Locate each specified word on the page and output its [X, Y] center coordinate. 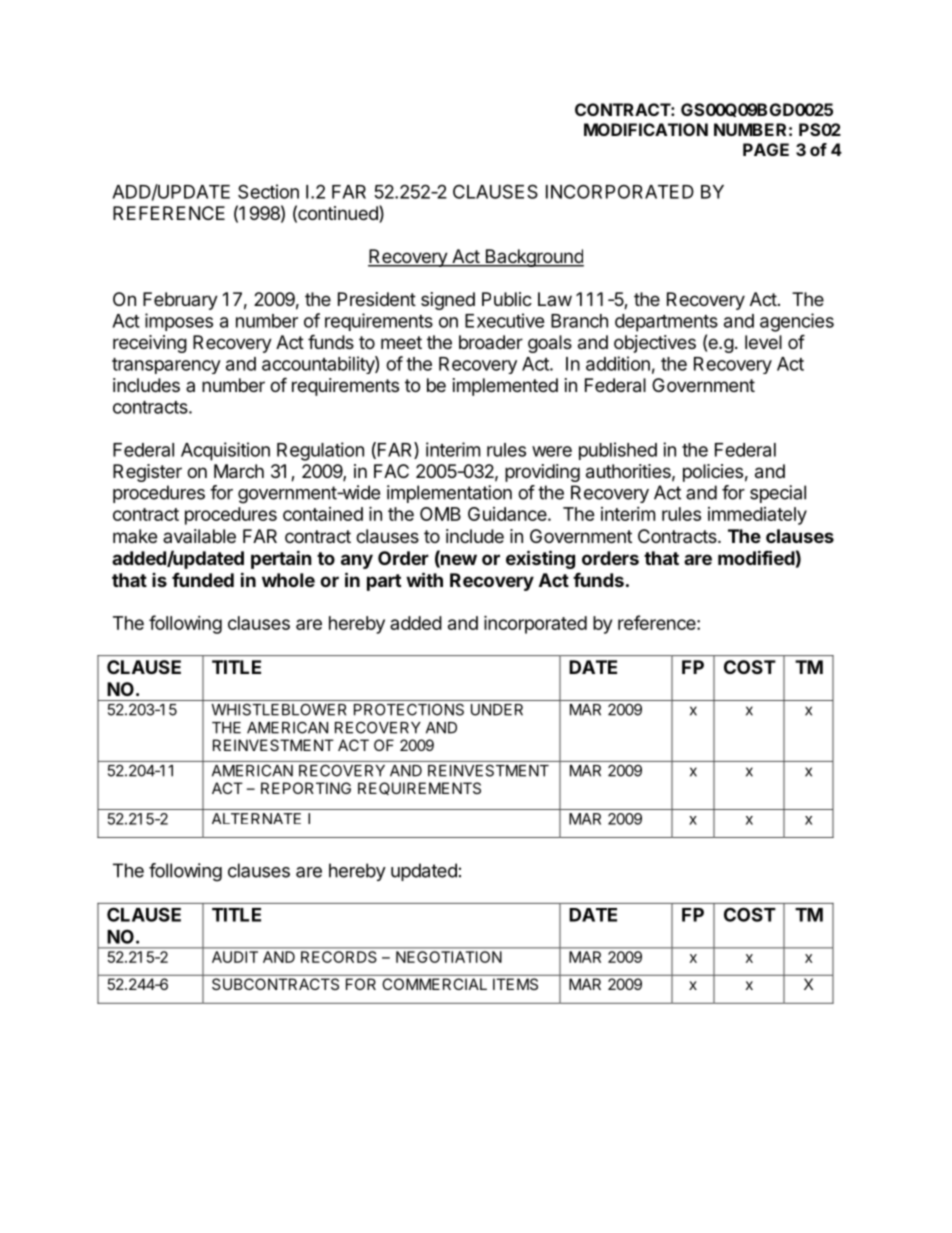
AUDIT [235, 957]
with [424, 579]
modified [756, 557]
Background [533, 258]
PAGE [766, 149]
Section [268, 191]
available [199, 536]
